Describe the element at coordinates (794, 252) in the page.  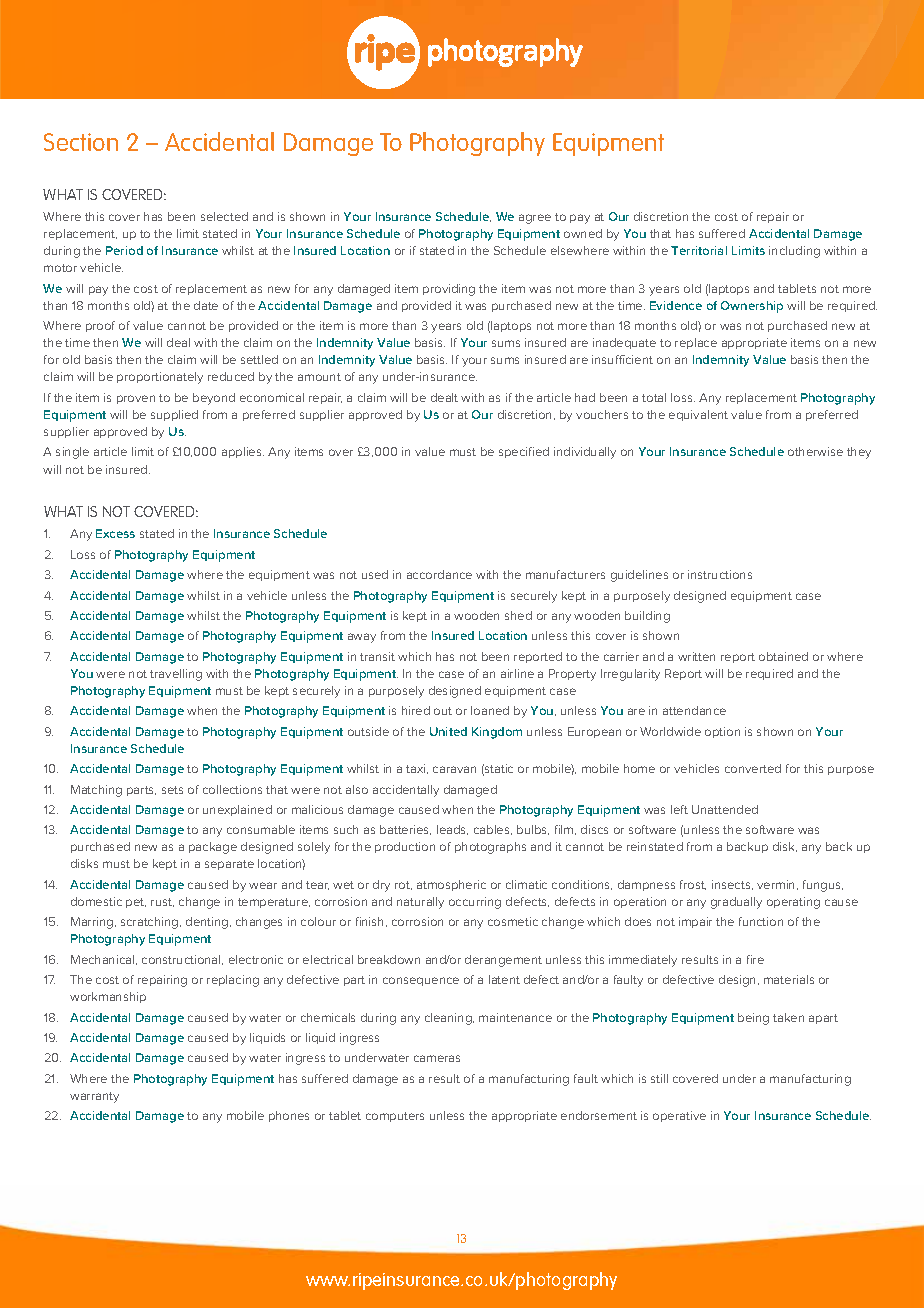
I see `including` at that location.
